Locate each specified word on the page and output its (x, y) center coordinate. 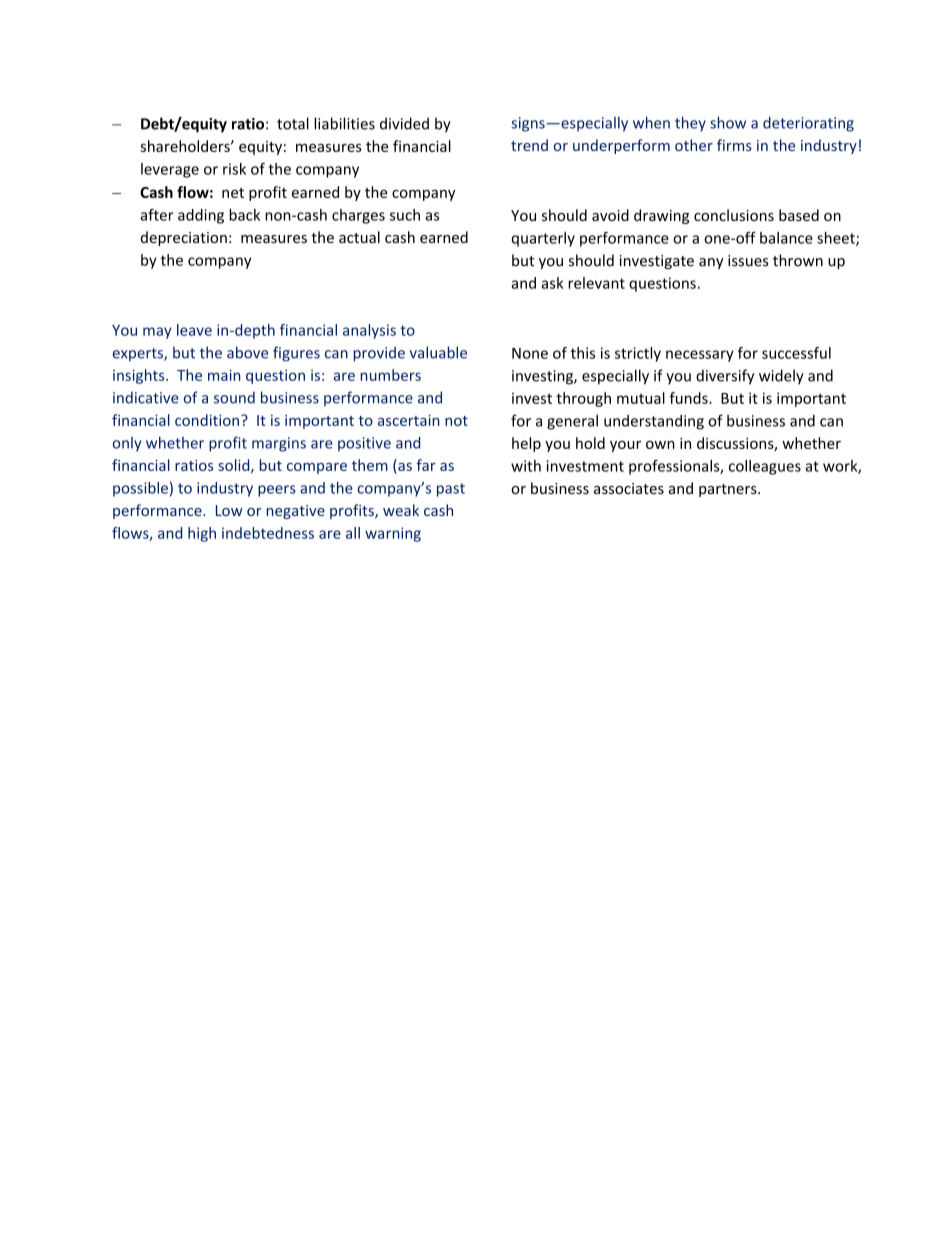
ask (552, 283)
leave (194, 330)
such (405, 215)
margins (279, 444)
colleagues (765, 467)
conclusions (734, 215)
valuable (438, 352)
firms (734, 145)
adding (201, 216)
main (224, 375)
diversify (725, 377)
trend (529, 145)
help (526, 444)
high (202, 534)
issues (748, 261)
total (293, 123)
